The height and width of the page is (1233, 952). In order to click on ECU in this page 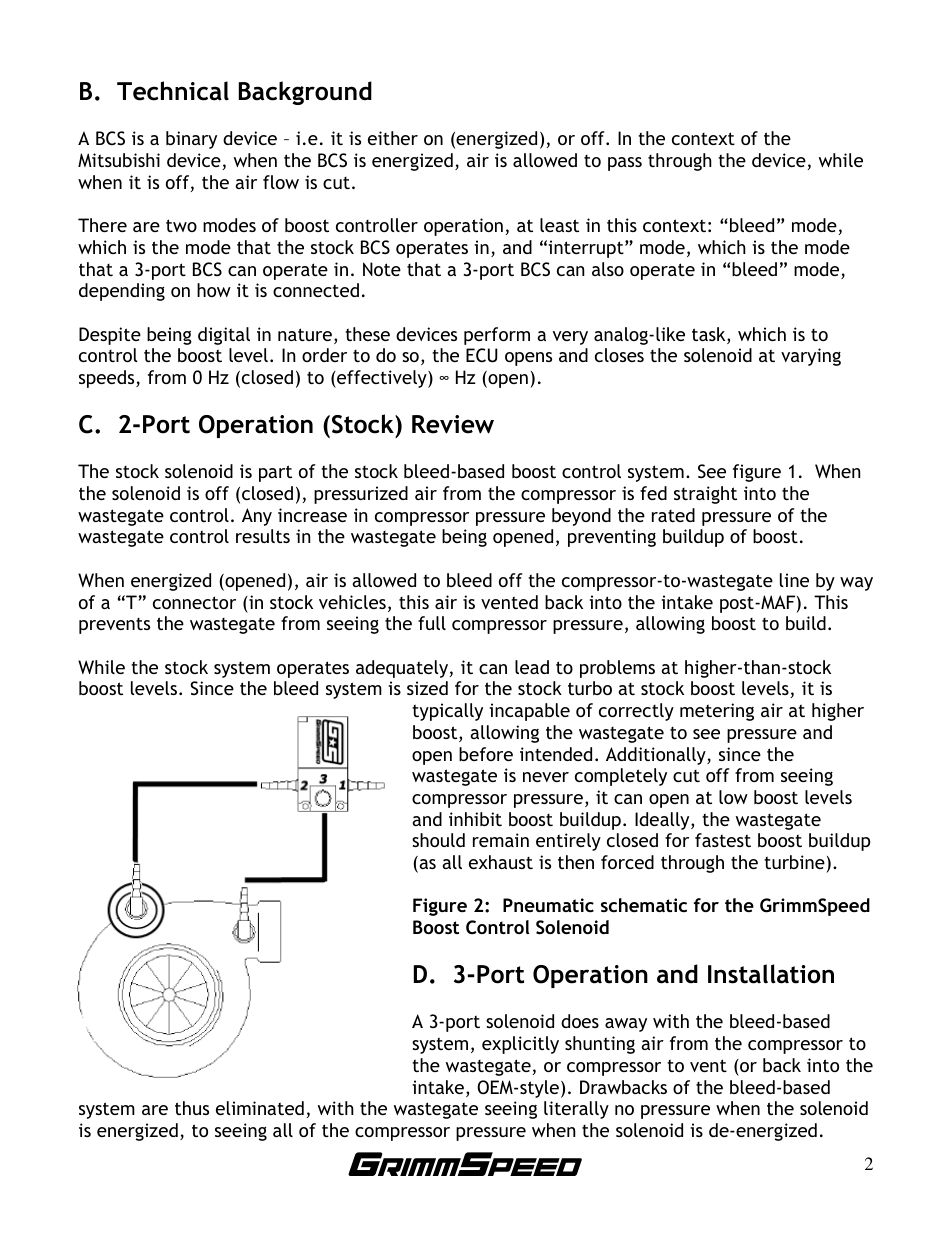, I will do `click(482, 355)`.
